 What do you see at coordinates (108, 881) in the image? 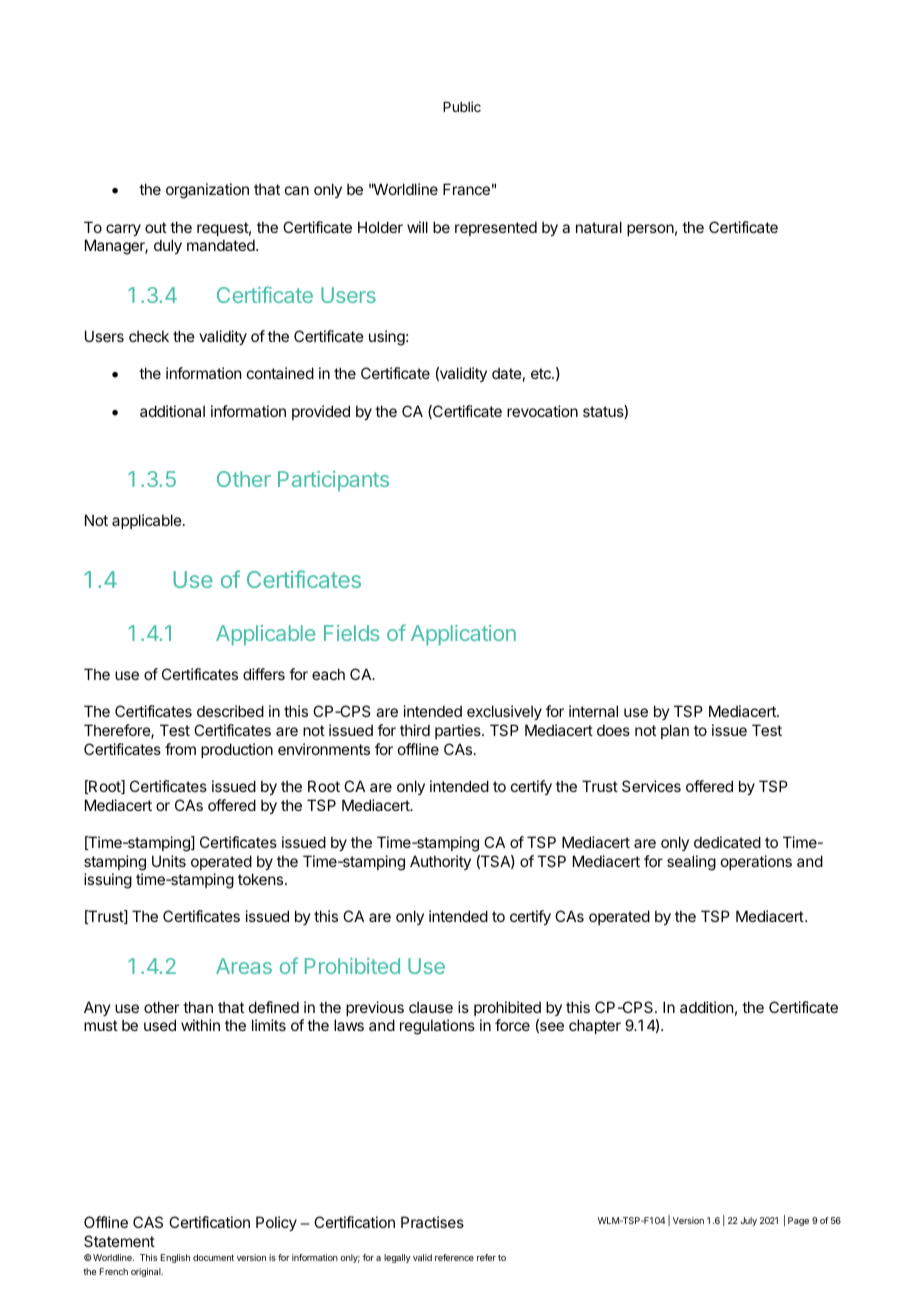
I see `issuing` at bounding box center [108, 881].
